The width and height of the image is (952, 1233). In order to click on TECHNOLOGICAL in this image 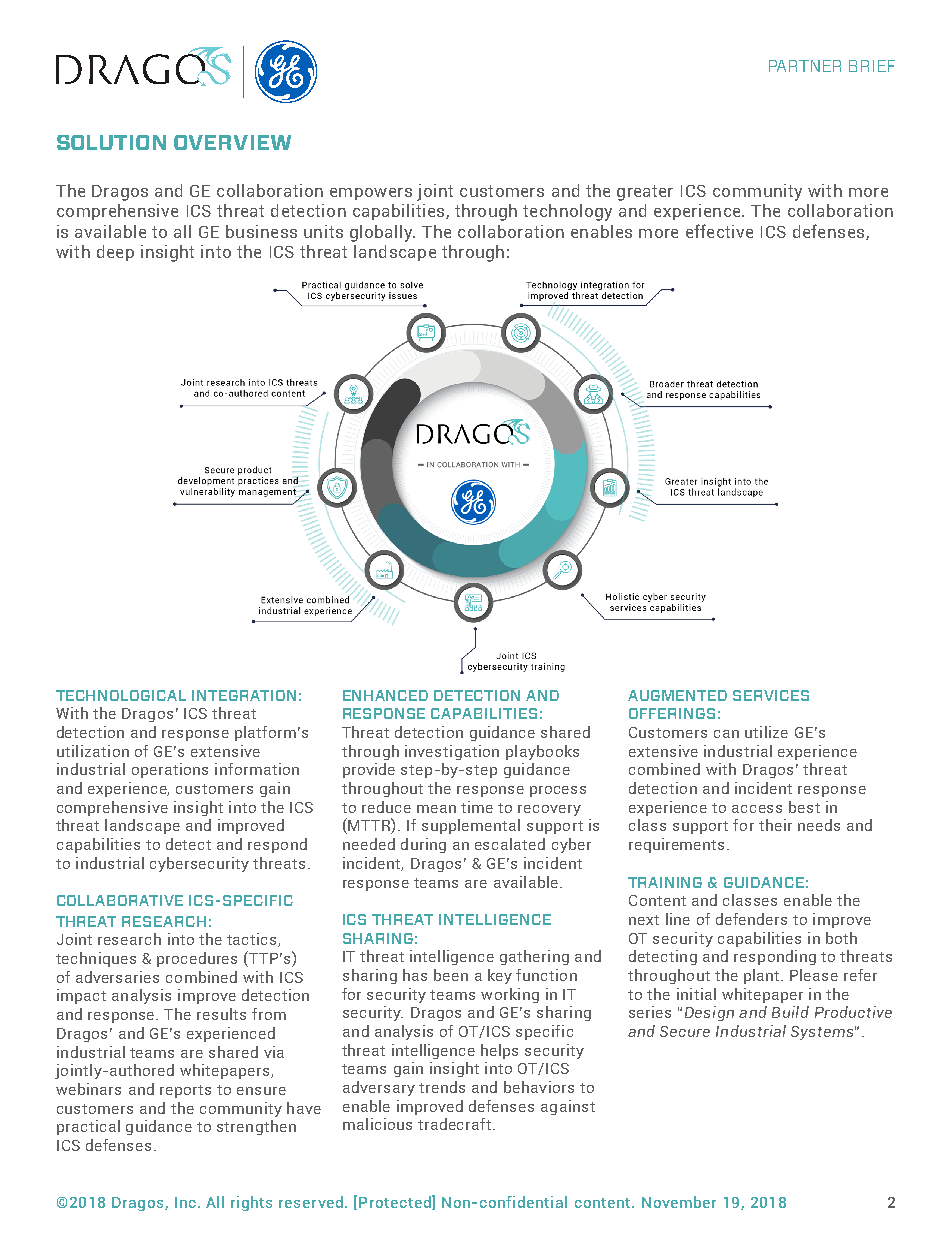, I will do `click(121, 695)`.
